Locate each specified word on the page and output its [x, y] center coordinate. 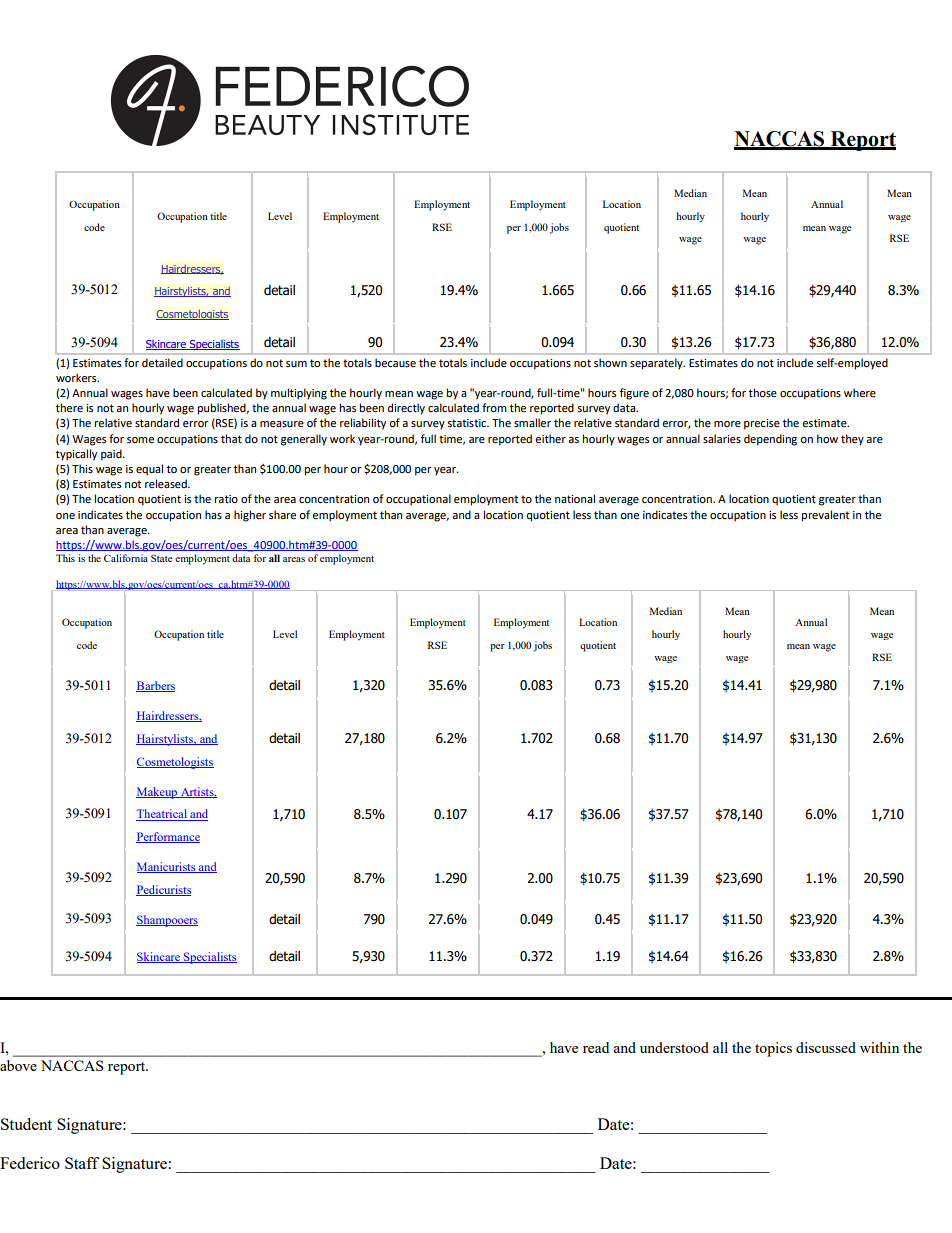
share [282, 515]
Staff [82, 1163]
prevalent [825, 516]
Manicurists [167, 867]
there [69, 408]
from [494, 408]
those [763, 393]
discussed [826, 1047]
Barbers [155, 686]
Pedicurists [163, 890]
